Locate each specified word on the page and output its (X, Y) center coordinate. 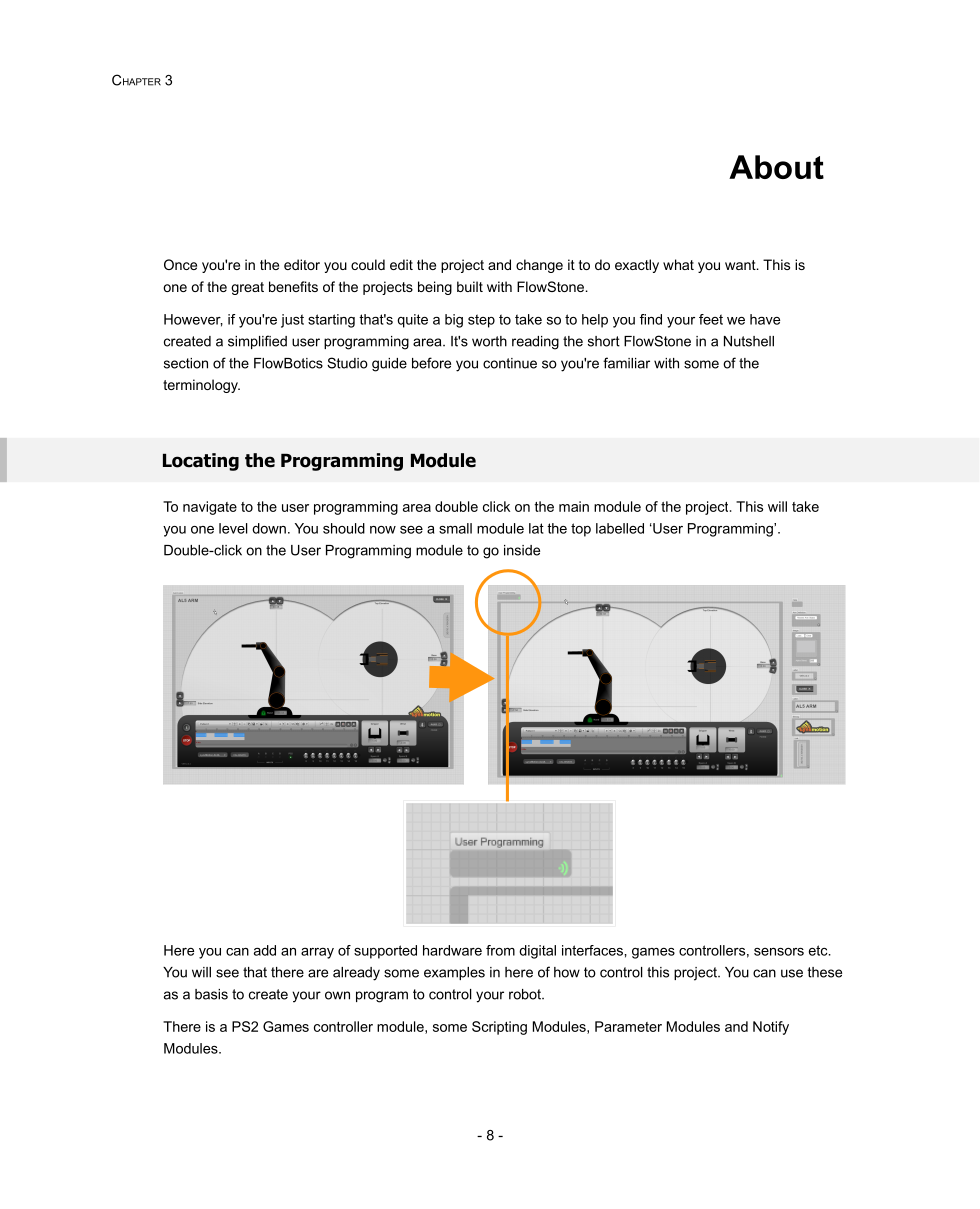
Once (180, 264)
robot (526, 994)
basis (211, 994)
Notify (771, 1028)
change (539, 266)
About (776, 167)
